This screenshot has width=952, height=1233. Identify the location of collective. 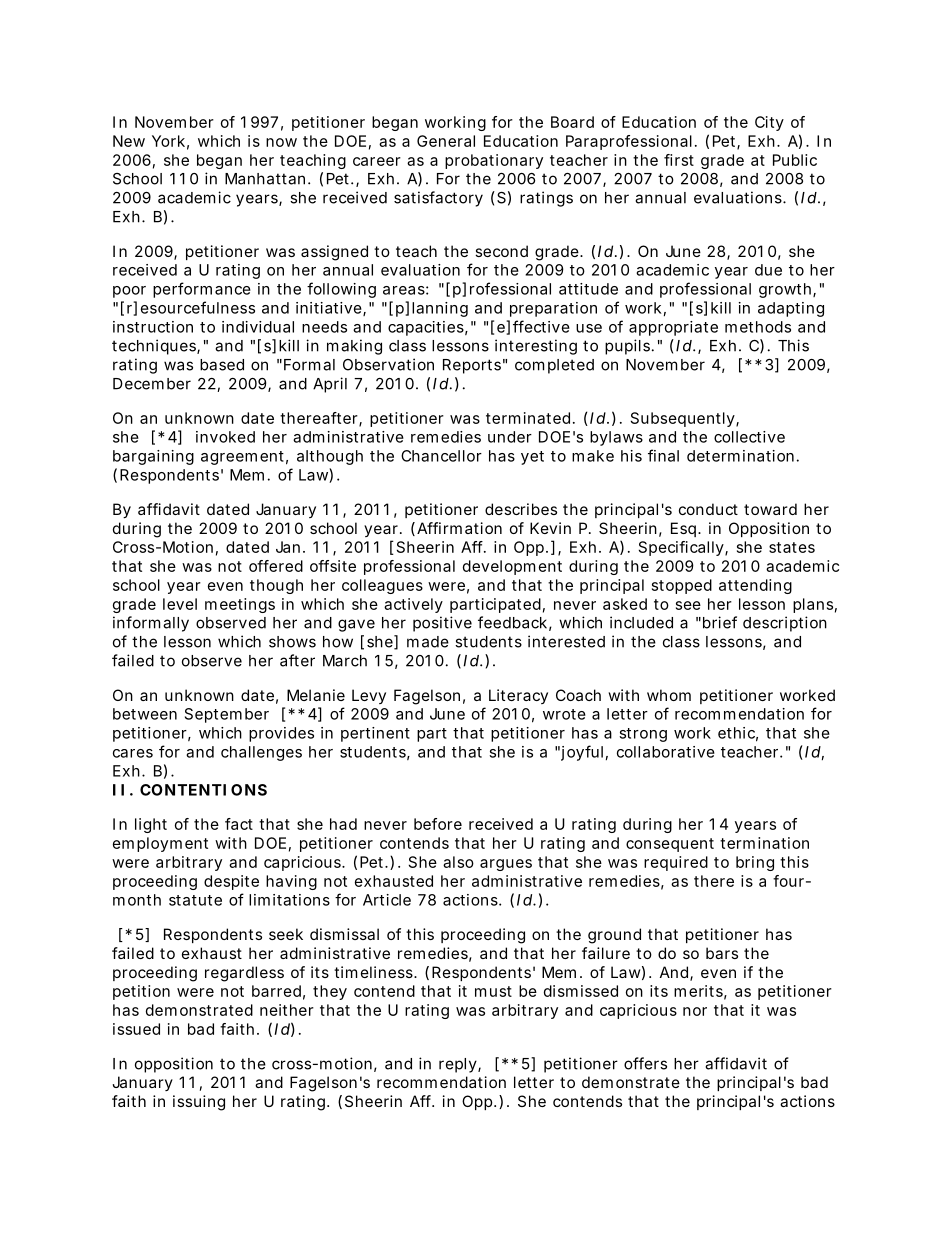
(749, 437).
